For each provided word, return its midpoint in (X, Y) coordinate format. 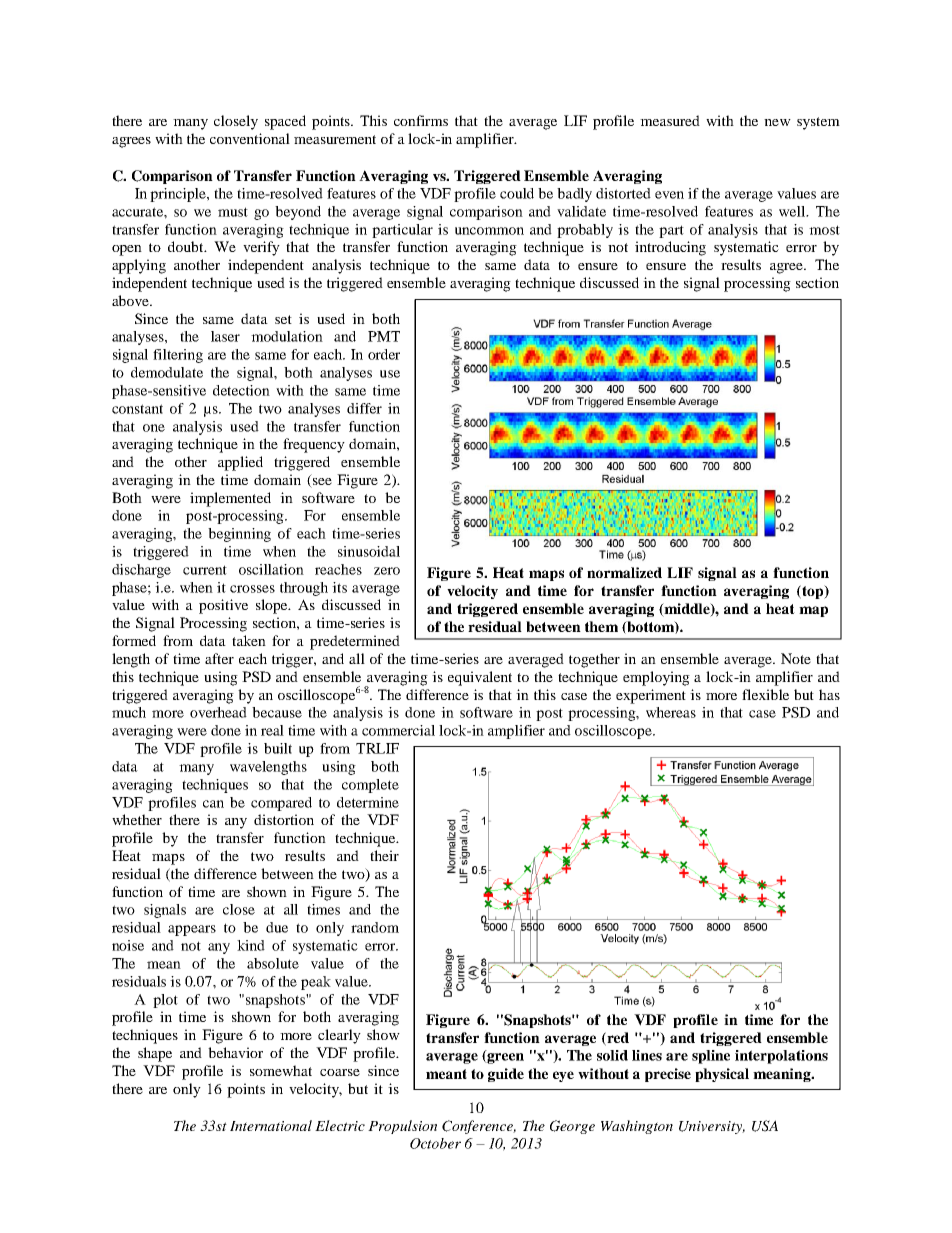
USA (765, 1126)
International (271, 1125)
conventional (250, 138)
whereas (671, 712)
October (435, 1143)
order (384, 354)
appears (192, 930)
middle (687, 610)
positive (223, 606)
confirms (421, 120)
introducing (670, 248)
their (384, 855)
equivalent (480, 678)
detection (241, 390)
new (777, 122)
